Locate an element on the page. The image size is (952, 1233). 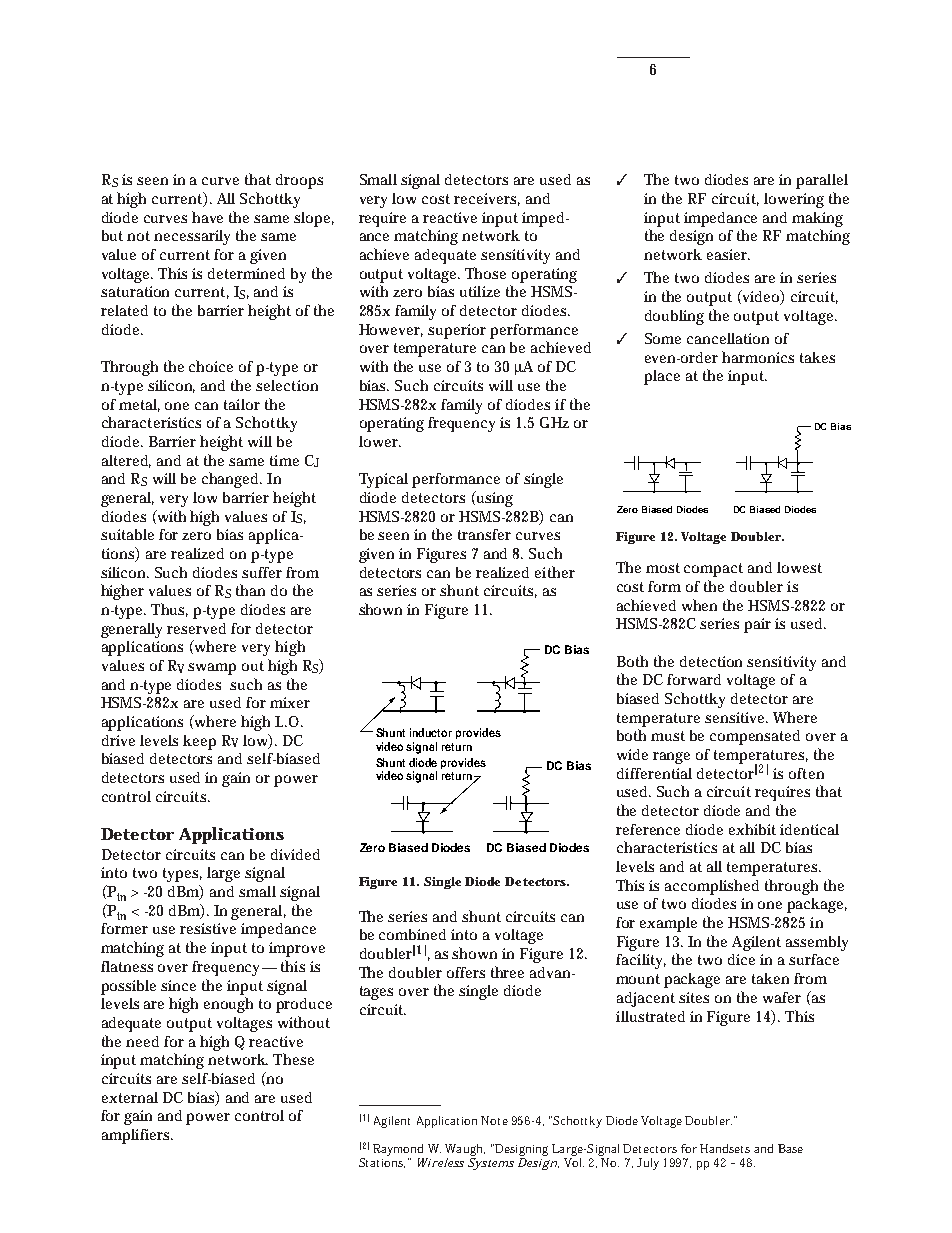
compensated is located at coordinates (755, 737).
